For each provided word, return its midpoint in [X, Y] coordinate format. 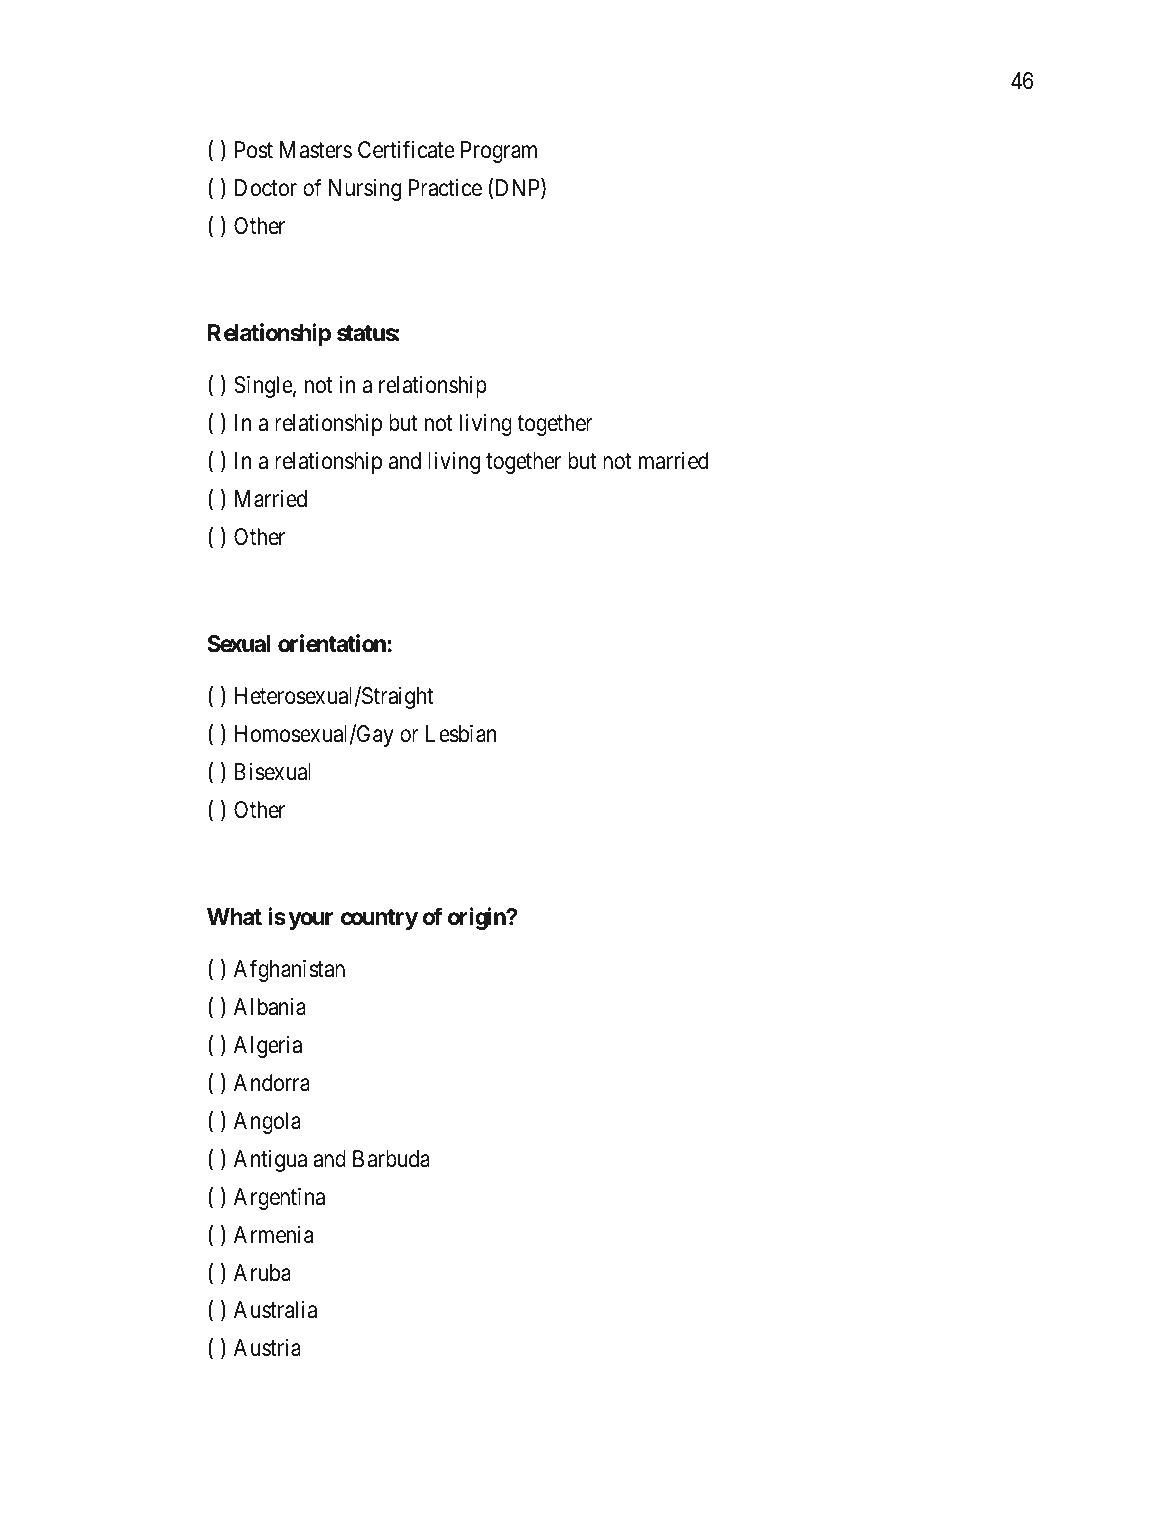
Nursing [365, 190]
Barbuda [391, 1159]
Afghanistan [289, 971]
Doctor [266, 188]
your [311, 921]
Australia [275, 1310]
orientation [333, 643]
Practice [445, 188]
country [379, 919]
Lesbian [461, 734]
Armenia [273, 1235]
